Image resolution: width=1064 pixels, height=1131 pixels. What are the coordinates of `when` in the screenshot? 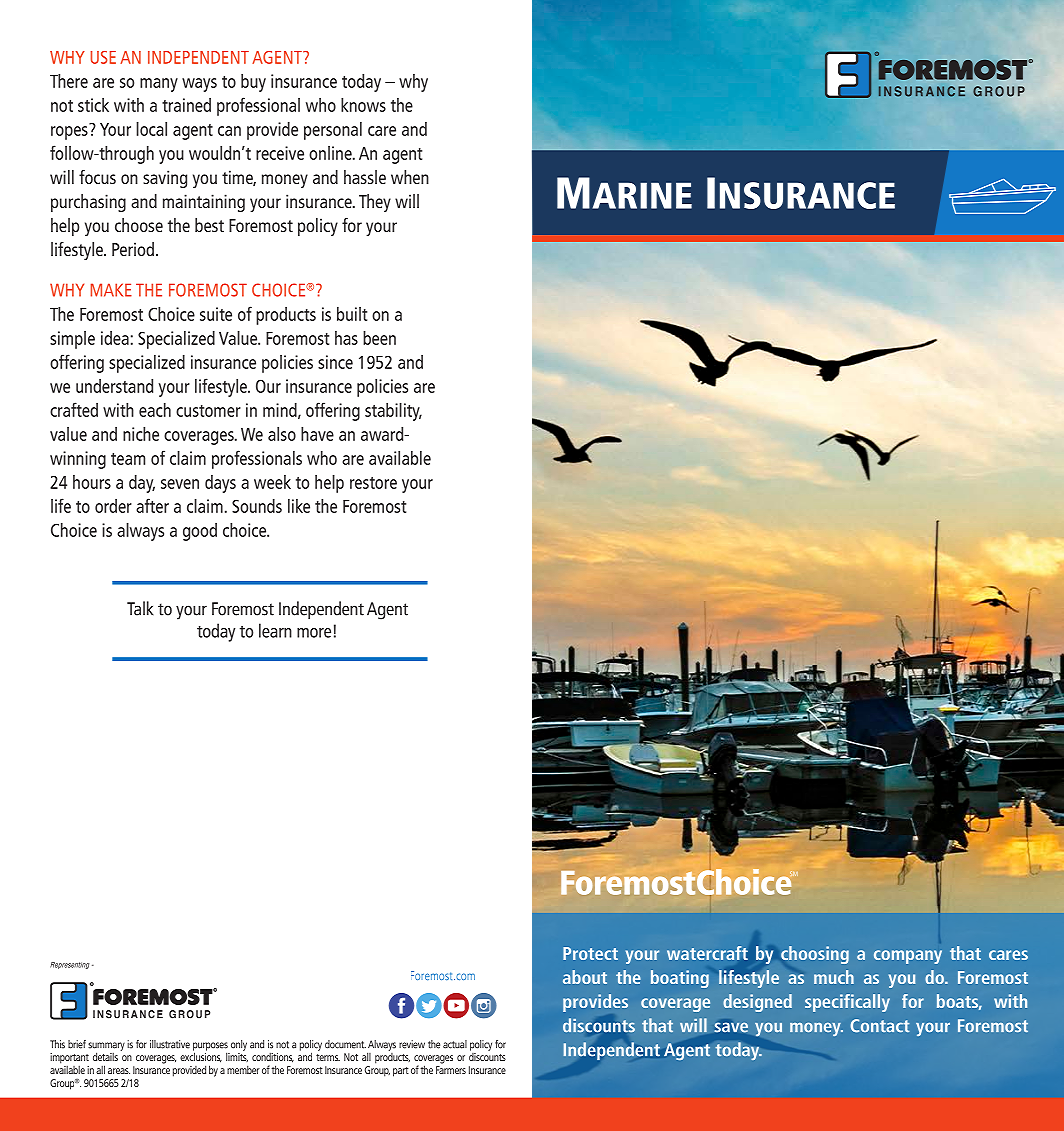 It's located at (410, 177).
